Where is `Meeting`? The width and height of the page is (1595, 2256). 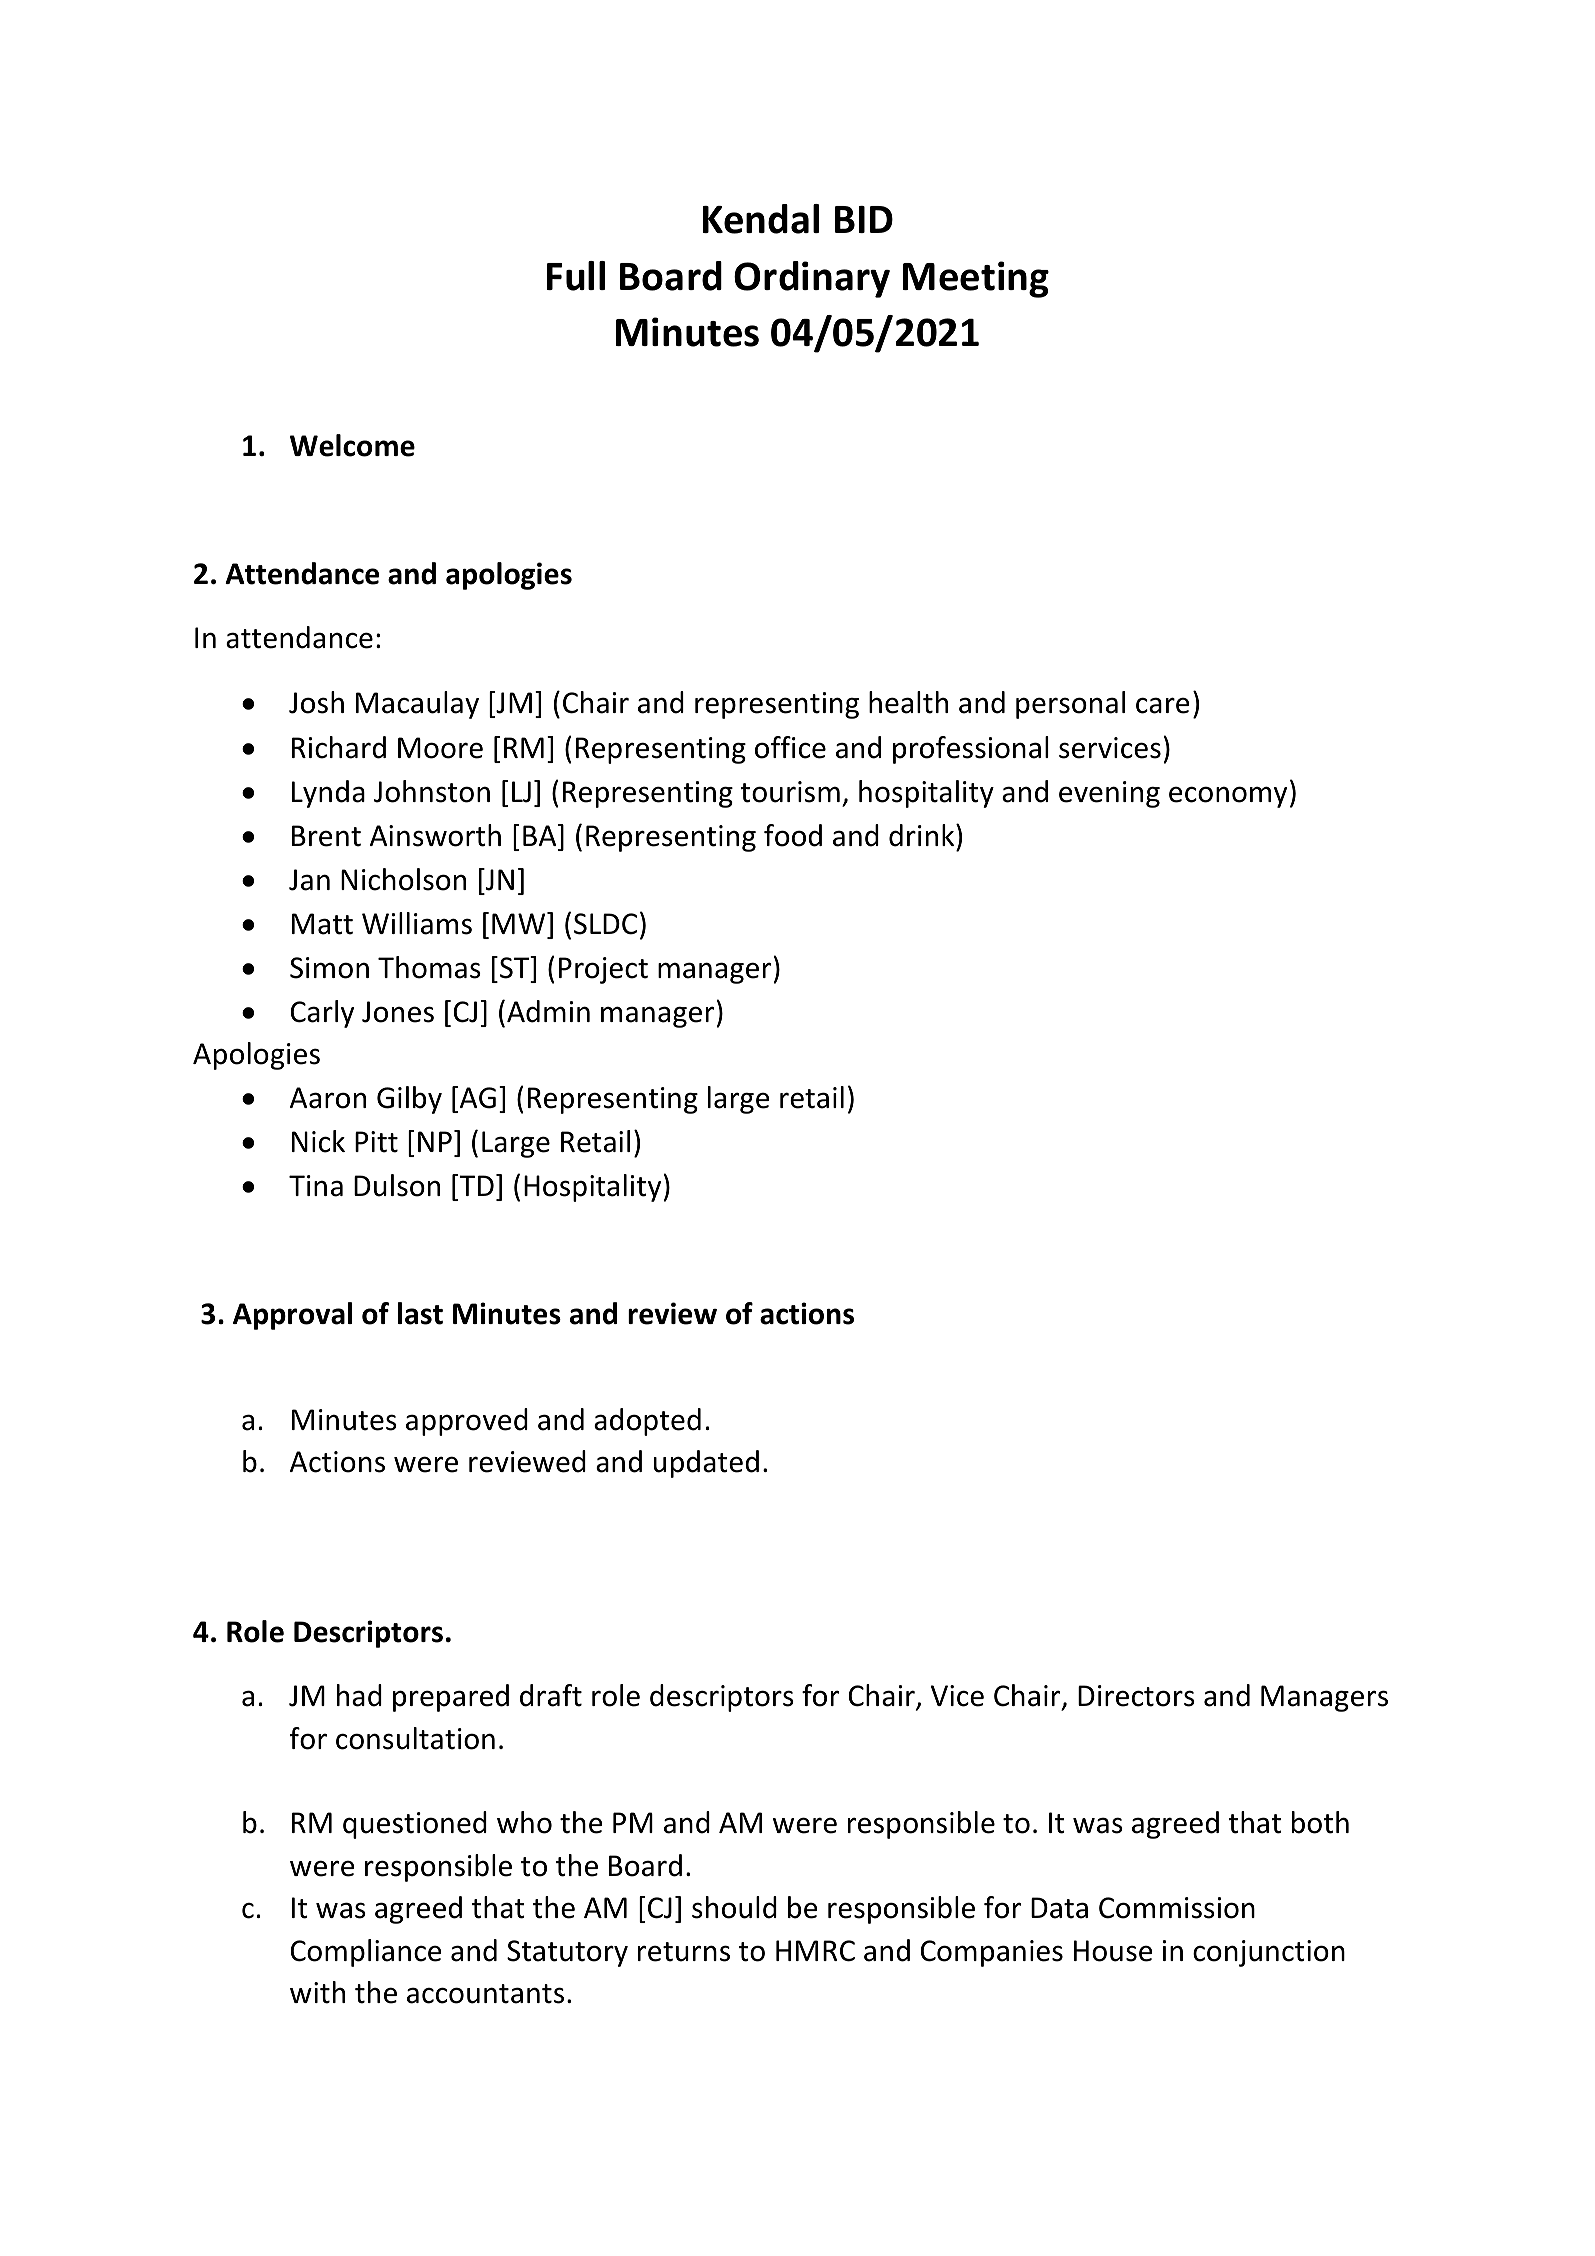 Meeting is located at coordinates (976, 279).
